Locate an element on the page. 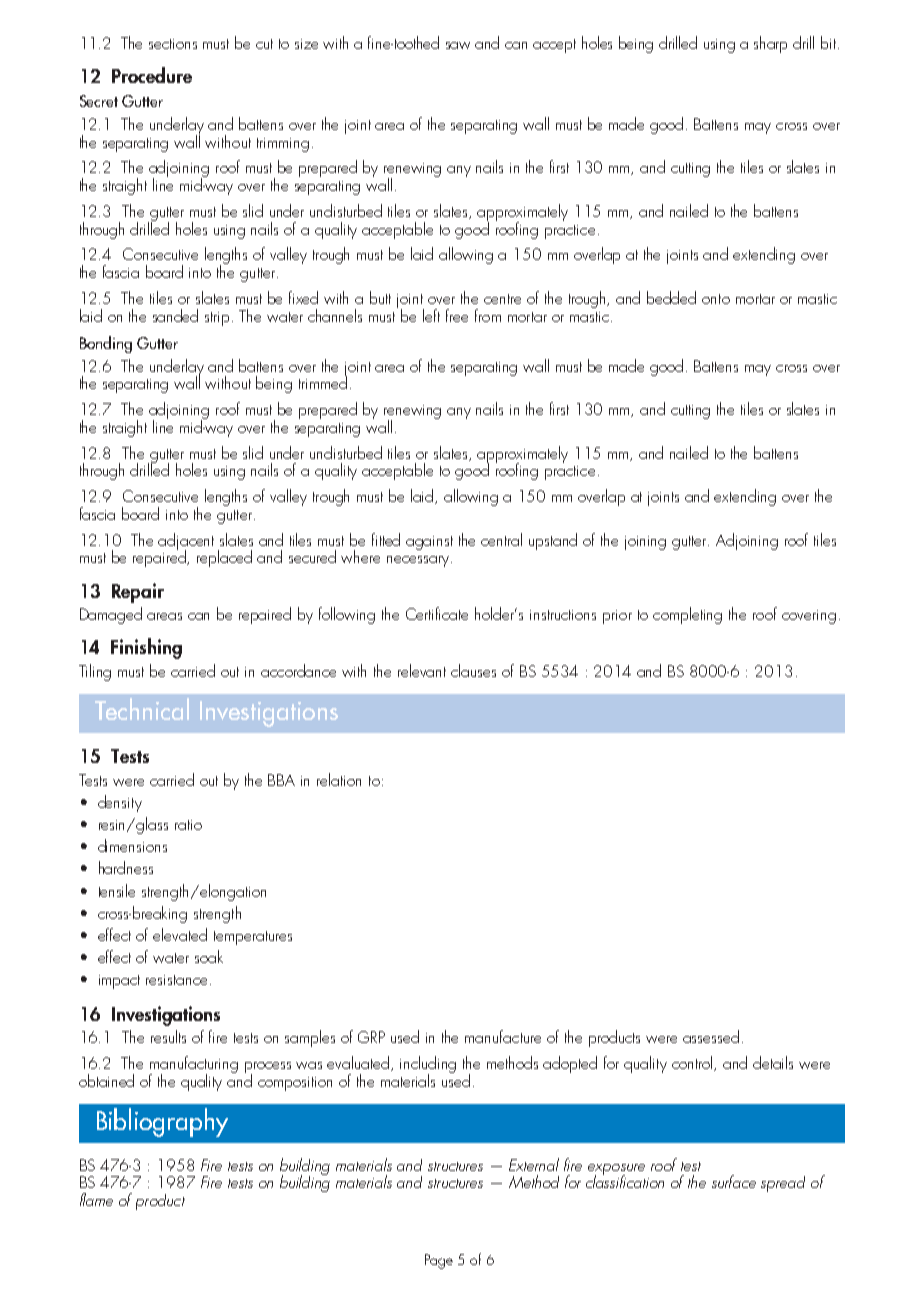  surface is located at coordinates (734, 1181).
